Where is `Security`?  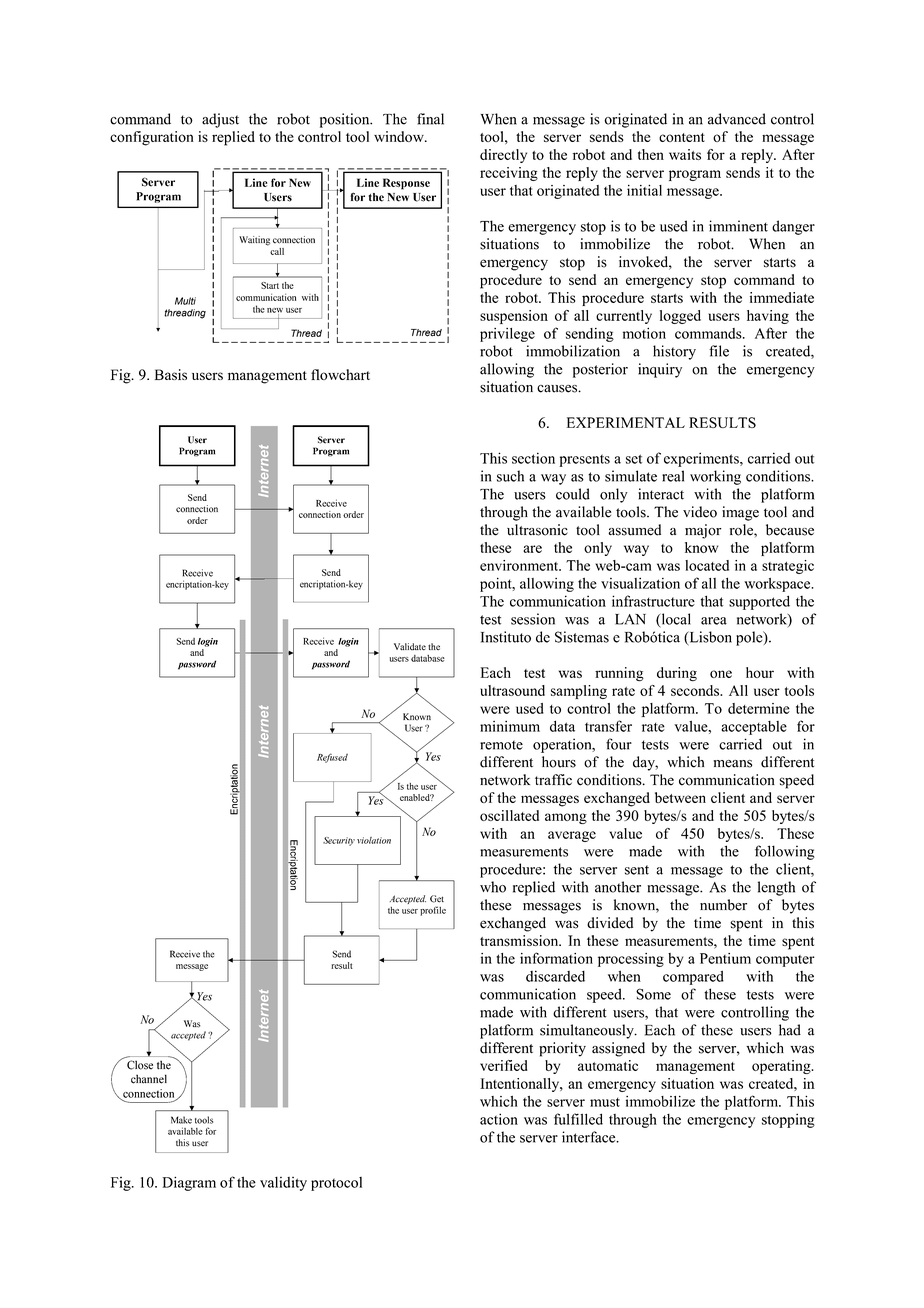
Security is located at coordinates (339, 841).
